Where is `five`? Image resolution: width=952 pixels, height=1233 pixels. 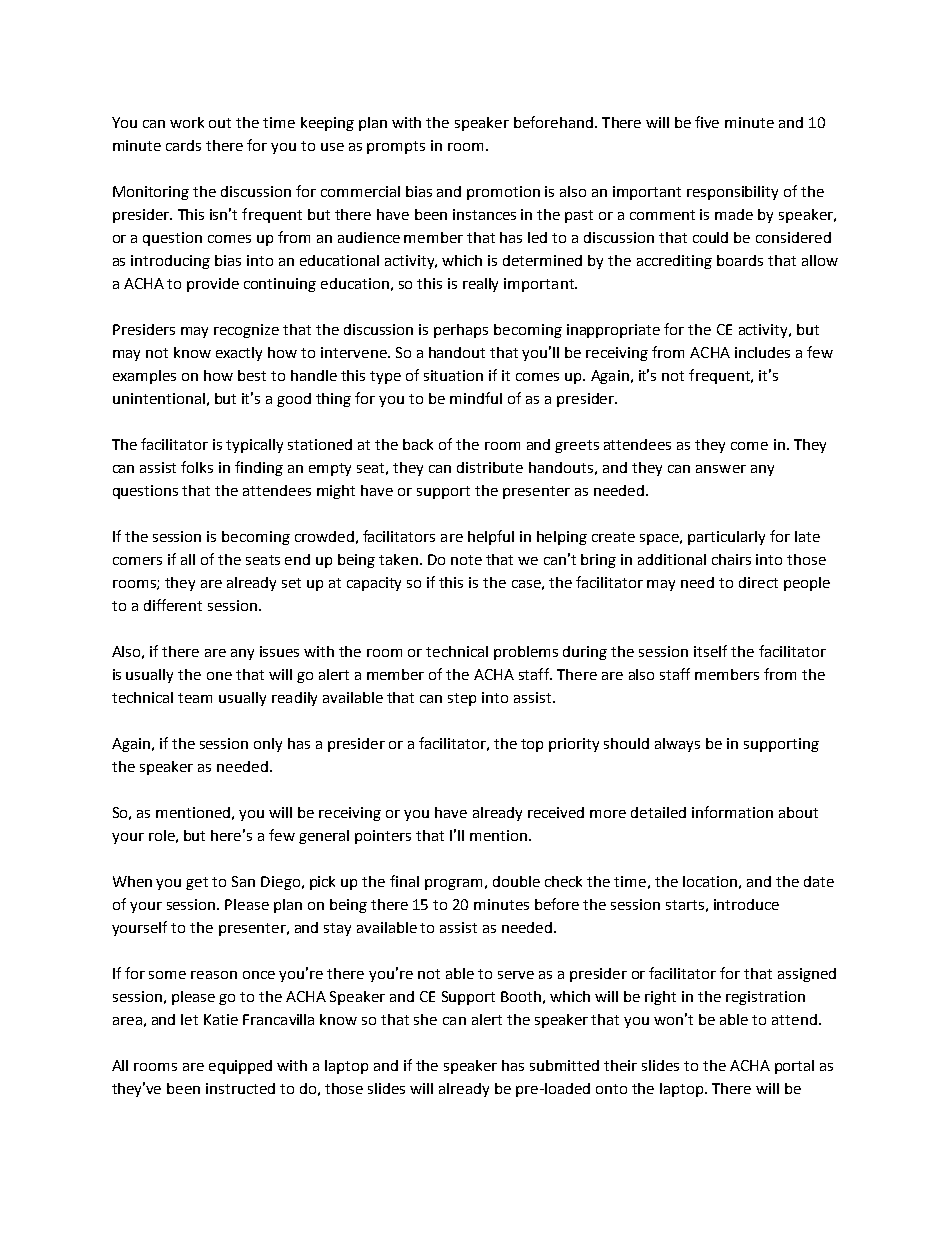
five is located at coordinates (707, 122).
